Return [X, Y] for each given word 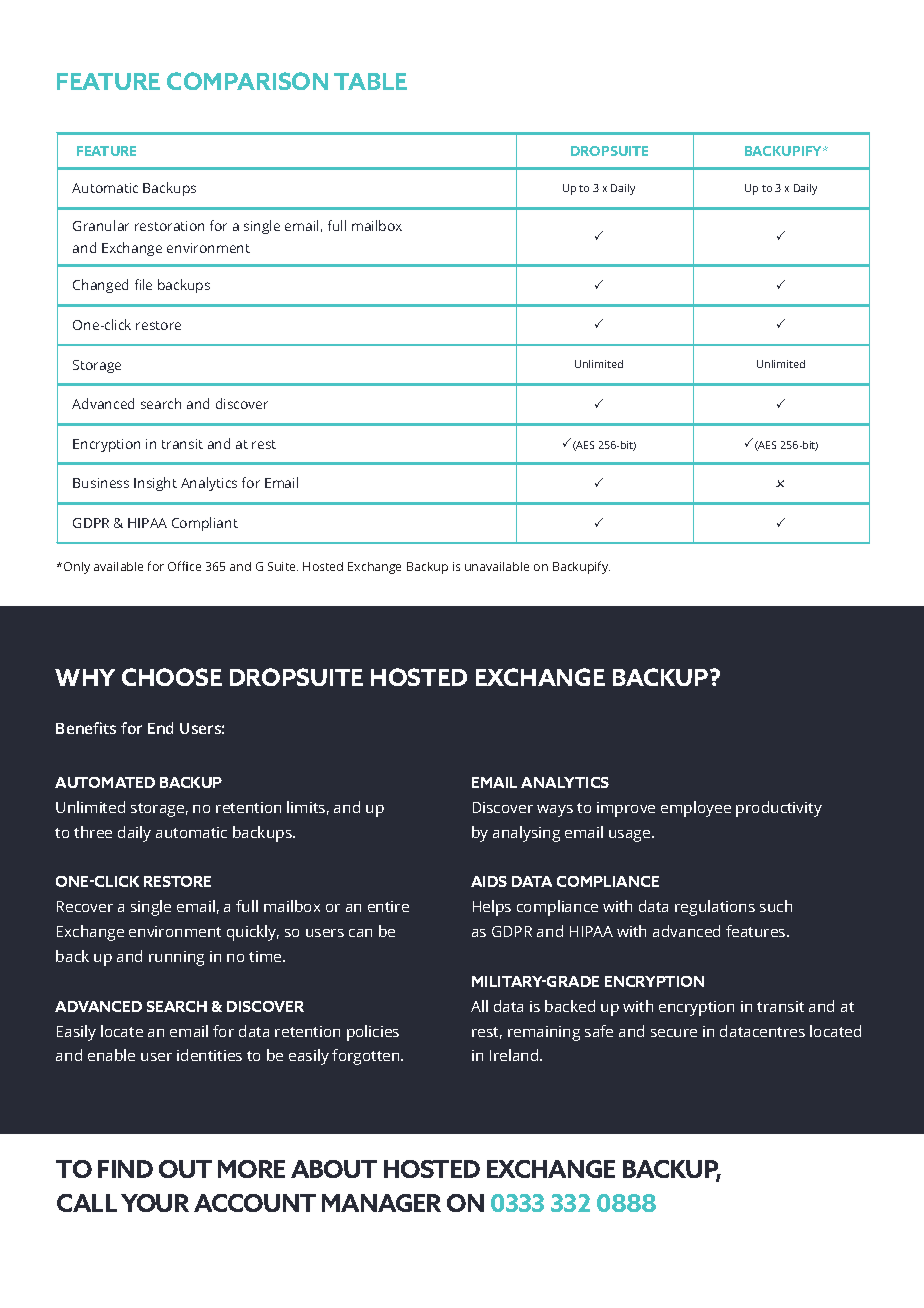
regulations [715, 908]
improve [626, 809]
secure [674, 1033]
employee [696, 809]
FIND [125, 1169]
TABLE [370, 81]
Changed [100, 286]
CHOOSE [172, 677]
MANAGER [381, 1203]
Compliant [205, 524]
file [143, 284]
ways [555, 811]
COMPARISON [247, 81]
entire [388, 906]
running [176, 958]
